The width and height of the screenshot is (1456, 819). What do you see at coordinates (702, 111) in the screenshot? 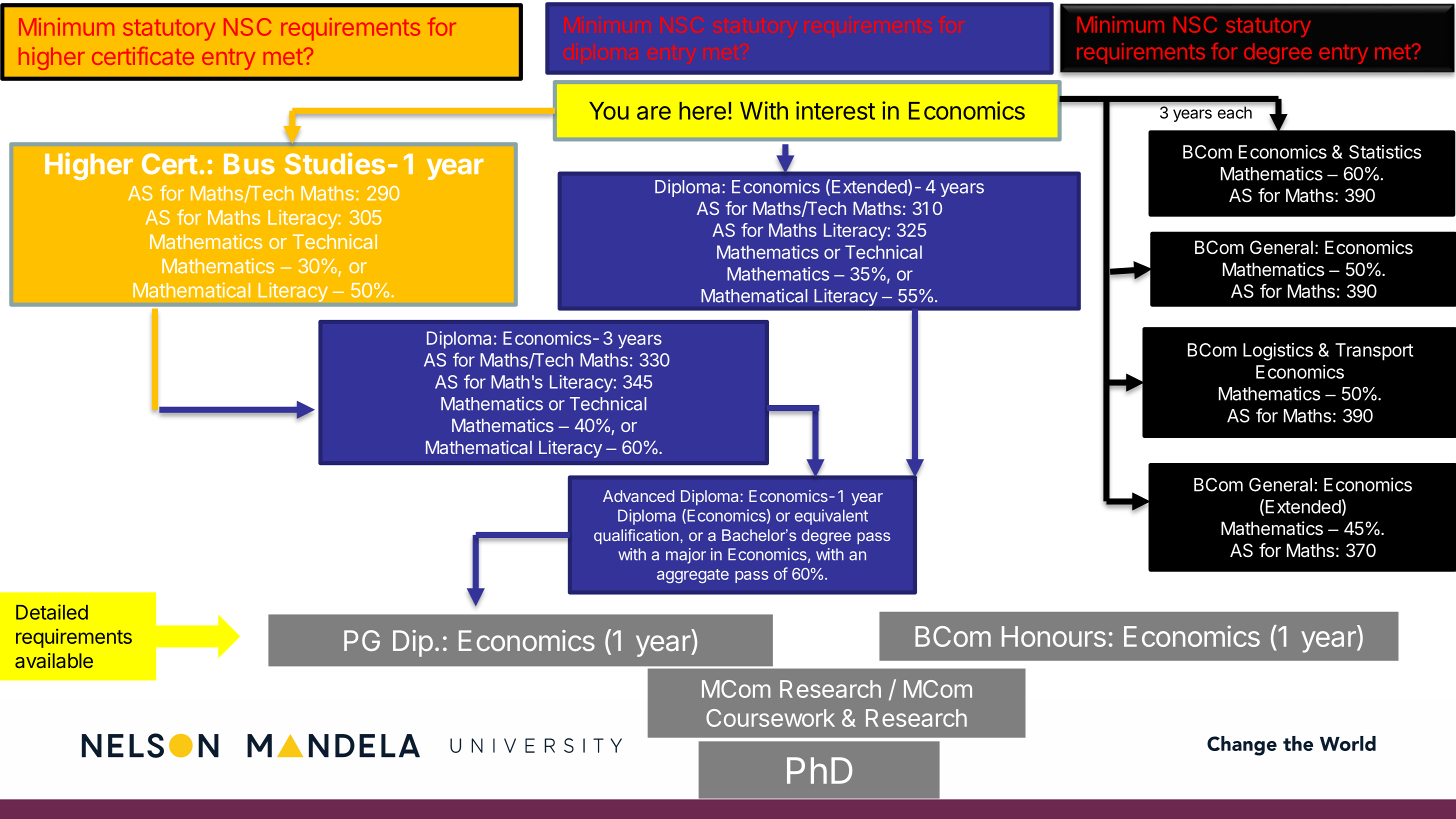
I see `here` at bounding box center [702, 111].
